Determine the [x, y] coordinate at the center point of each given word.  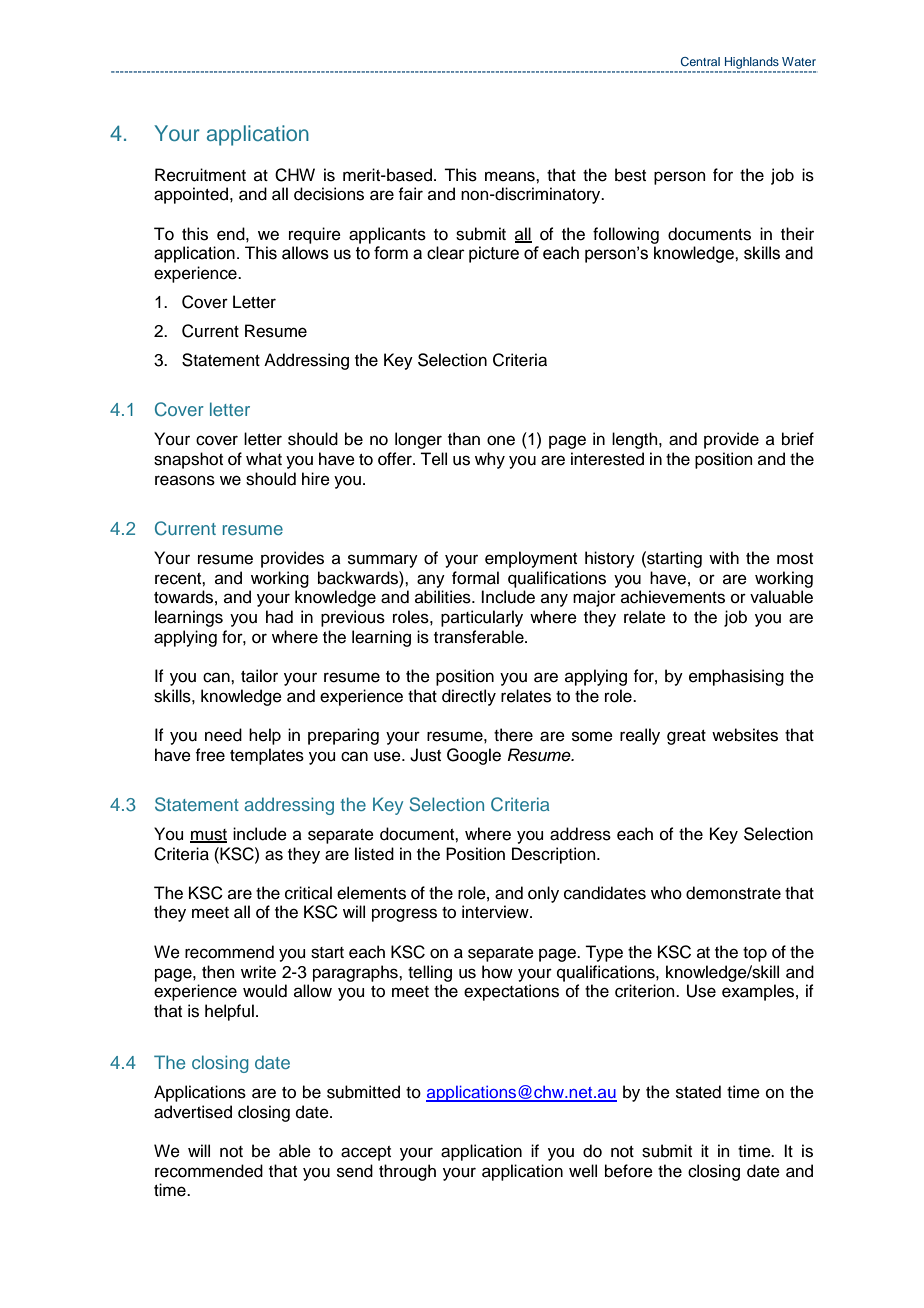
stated [698, 1092]
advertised [193, 1112]
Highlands [752, 64]
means [511, 176]
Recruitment [200, 175]
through [407, 1172]
